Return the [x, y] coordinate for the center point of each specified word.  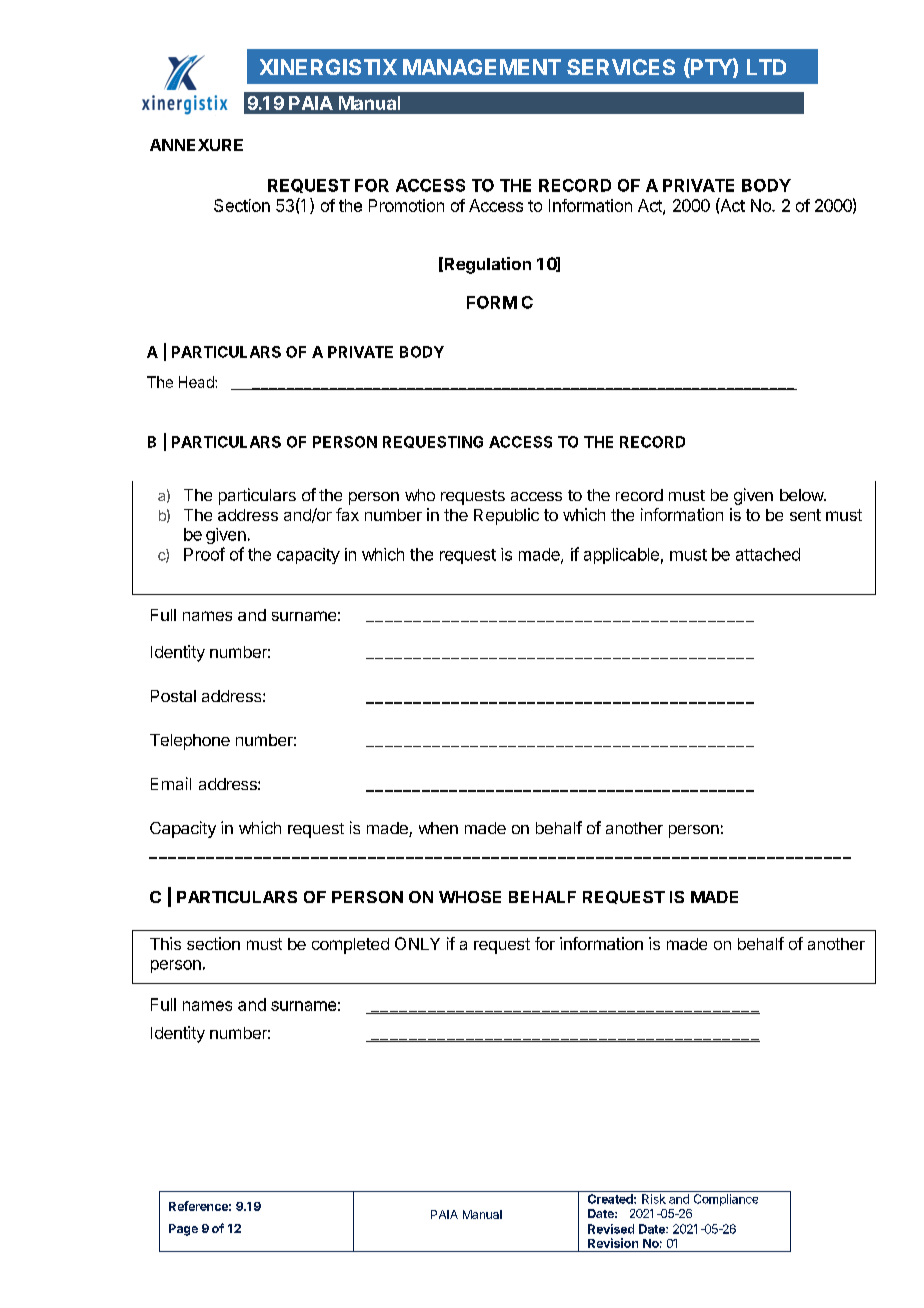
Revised [611, 1229]
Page [183, 1230]
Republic [506, 516]
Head [197, 382]
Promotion [406, 205]
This [165, 943]
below [802, 495]
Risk [654, 1199]
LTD [766, 67]
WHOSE [470, 897]
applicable [621, 556]
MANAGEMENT [482, 67]
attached [768, 554]
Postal [173, 696]
